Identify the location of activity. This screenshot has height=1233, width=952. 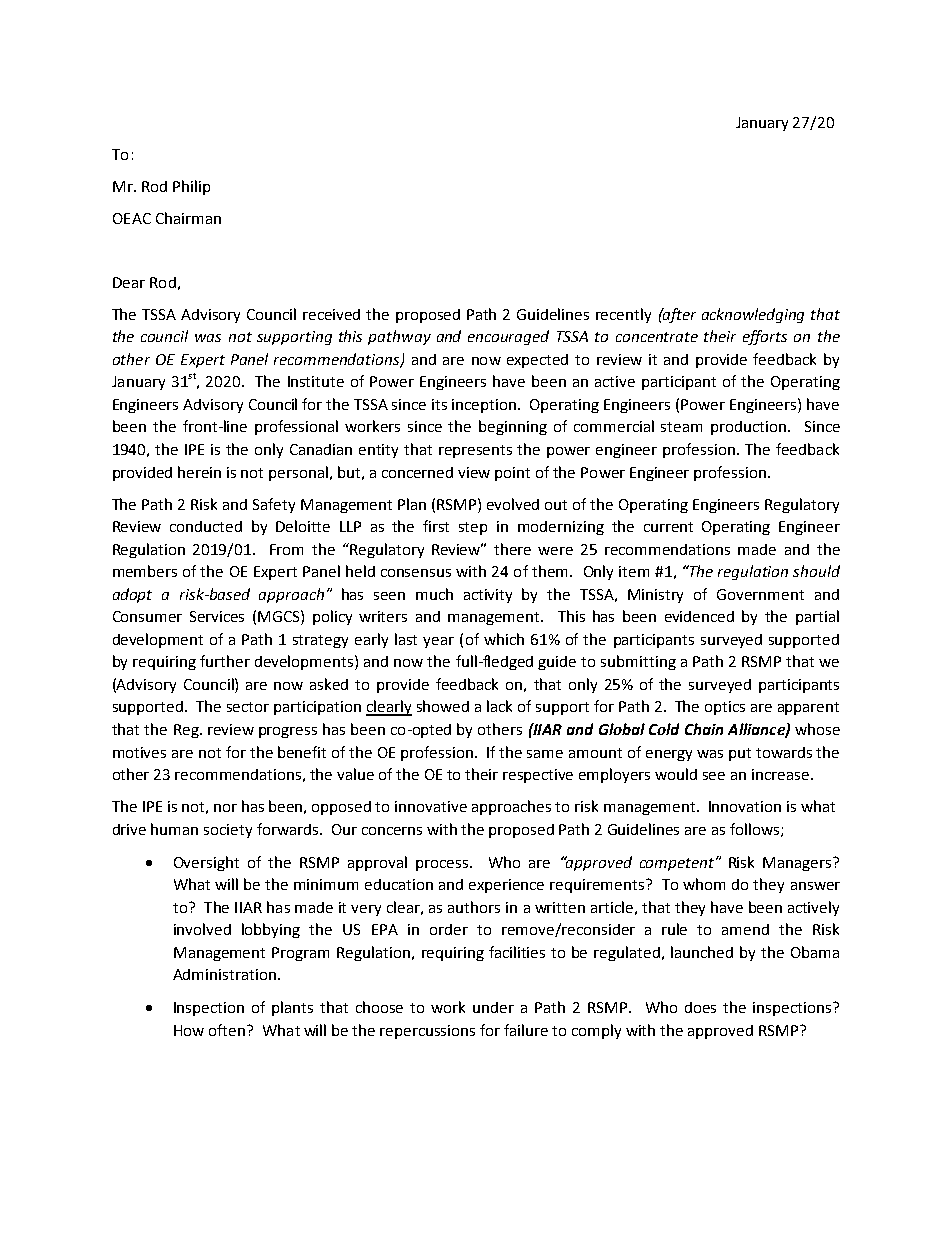
(488, 596).
